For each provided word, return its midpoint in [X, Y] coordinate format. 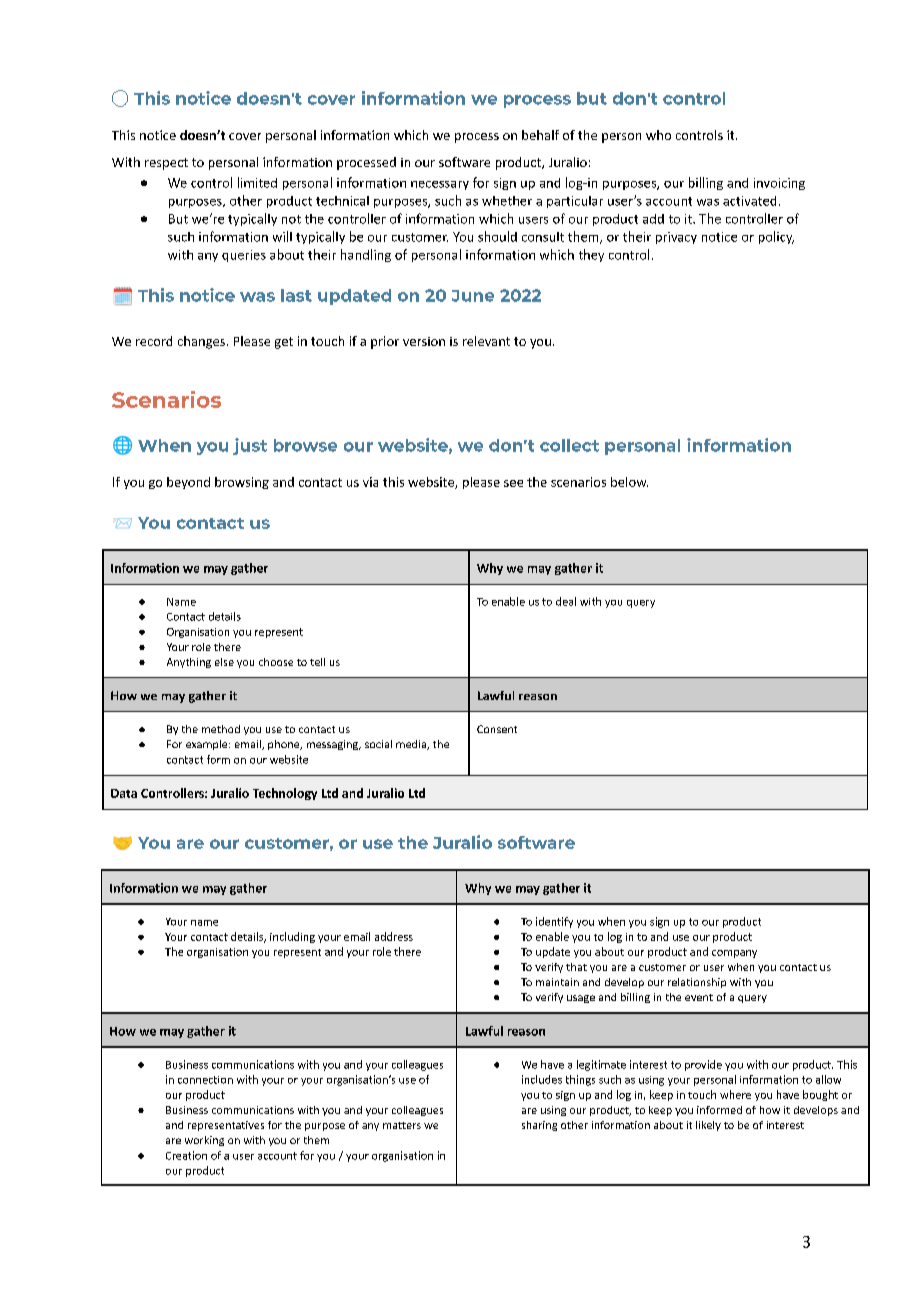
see [513, 483]
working [204, 1141]
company [734, 954]
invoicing [779, 184]
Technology [285, 794]
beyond [188, 483]
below [629, 482]
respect [166, 164]
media [412, 745]
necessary [440, 185]
